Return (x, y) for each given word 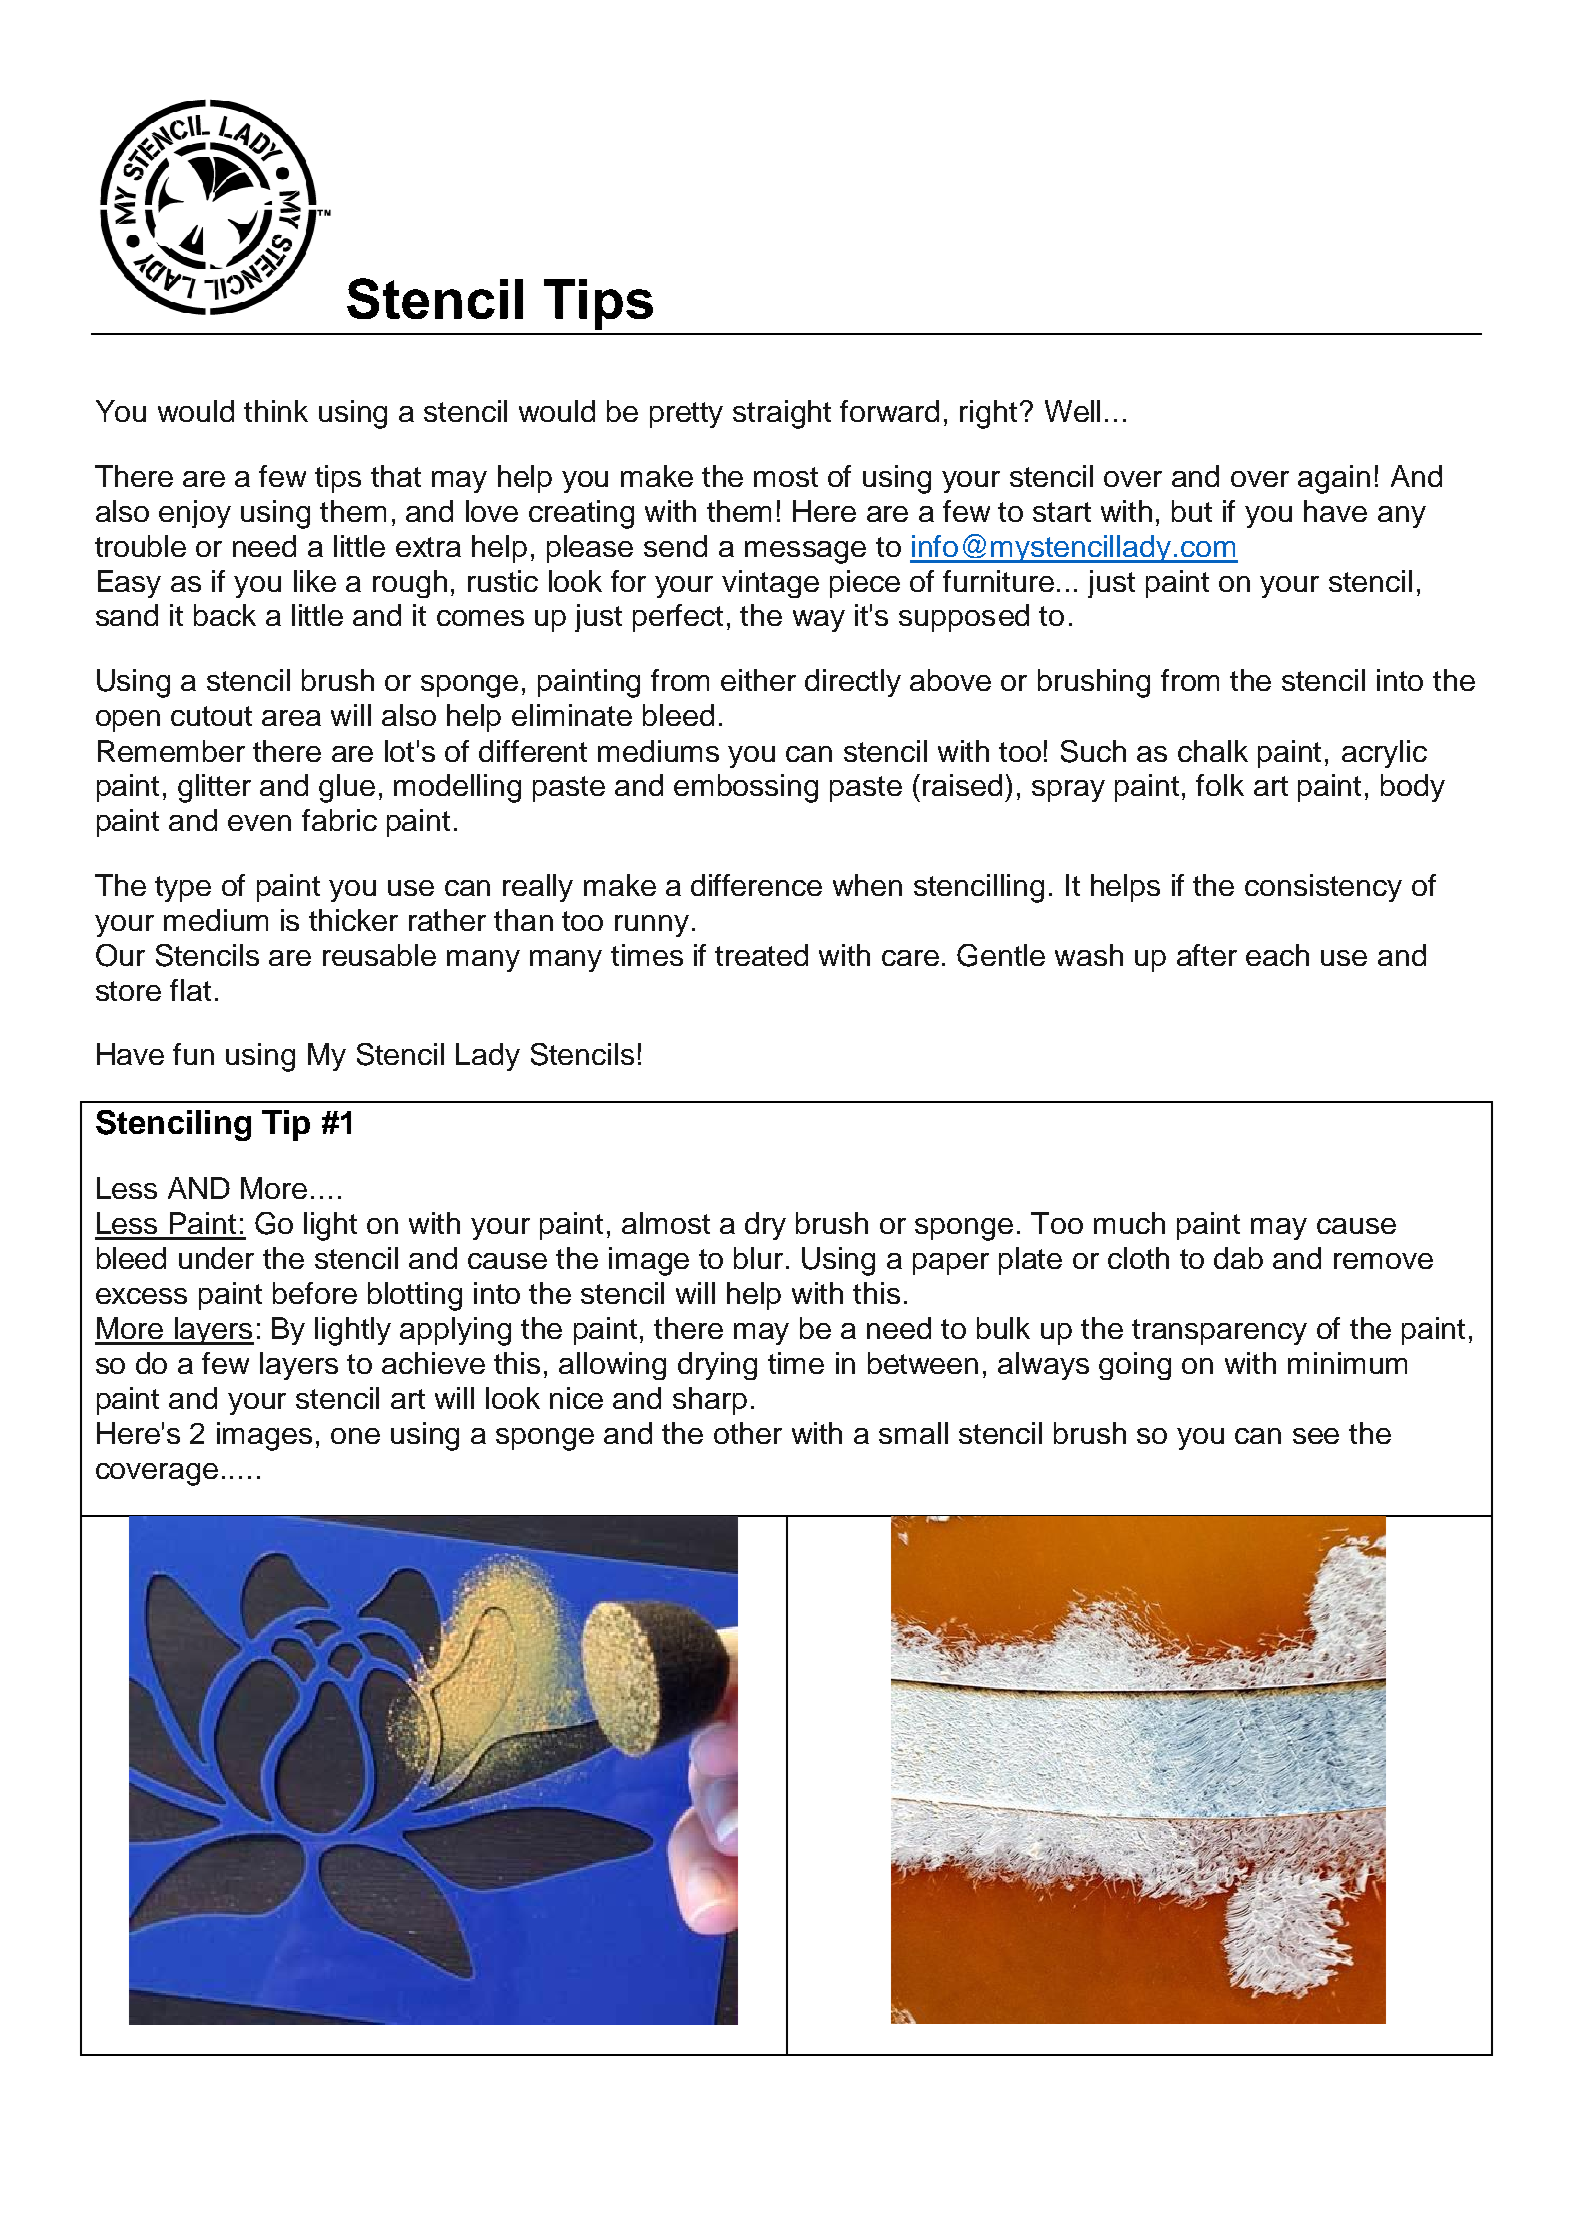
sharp (710, 1401)
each (1277, 955)
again (1334, 479)
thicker (353, 920)
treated (761, 955)
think (276, 411)
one (355, 1436)
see (1316, 1436)
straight (782, 414)
